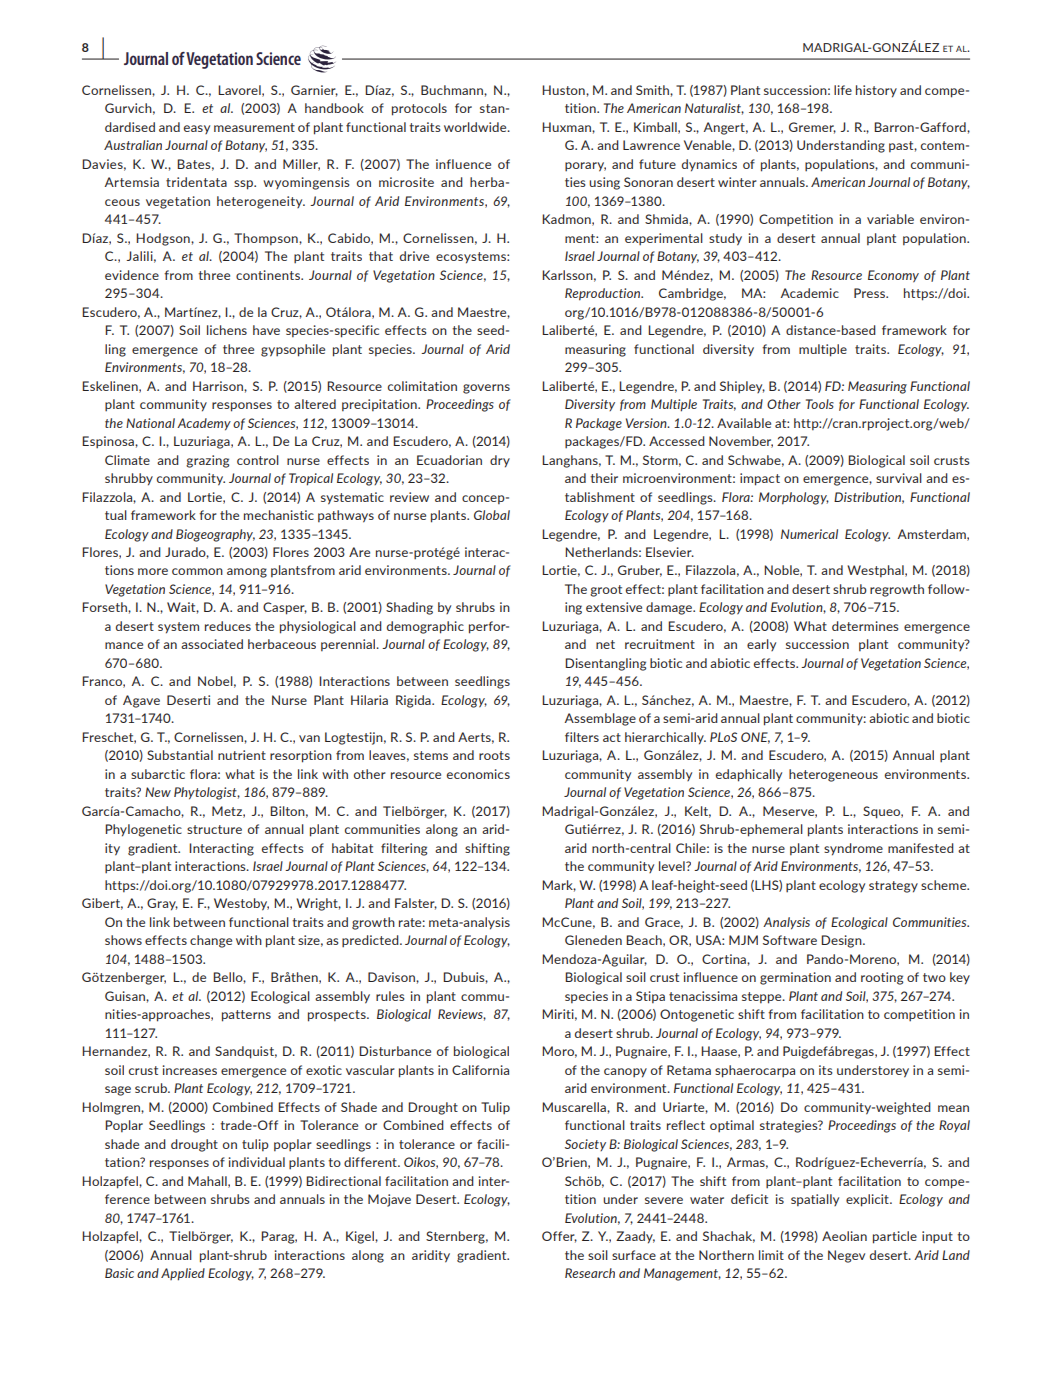 The width and height of the screenshot is (1049, 1378). I want to click on filtering, so click(404, 849).
